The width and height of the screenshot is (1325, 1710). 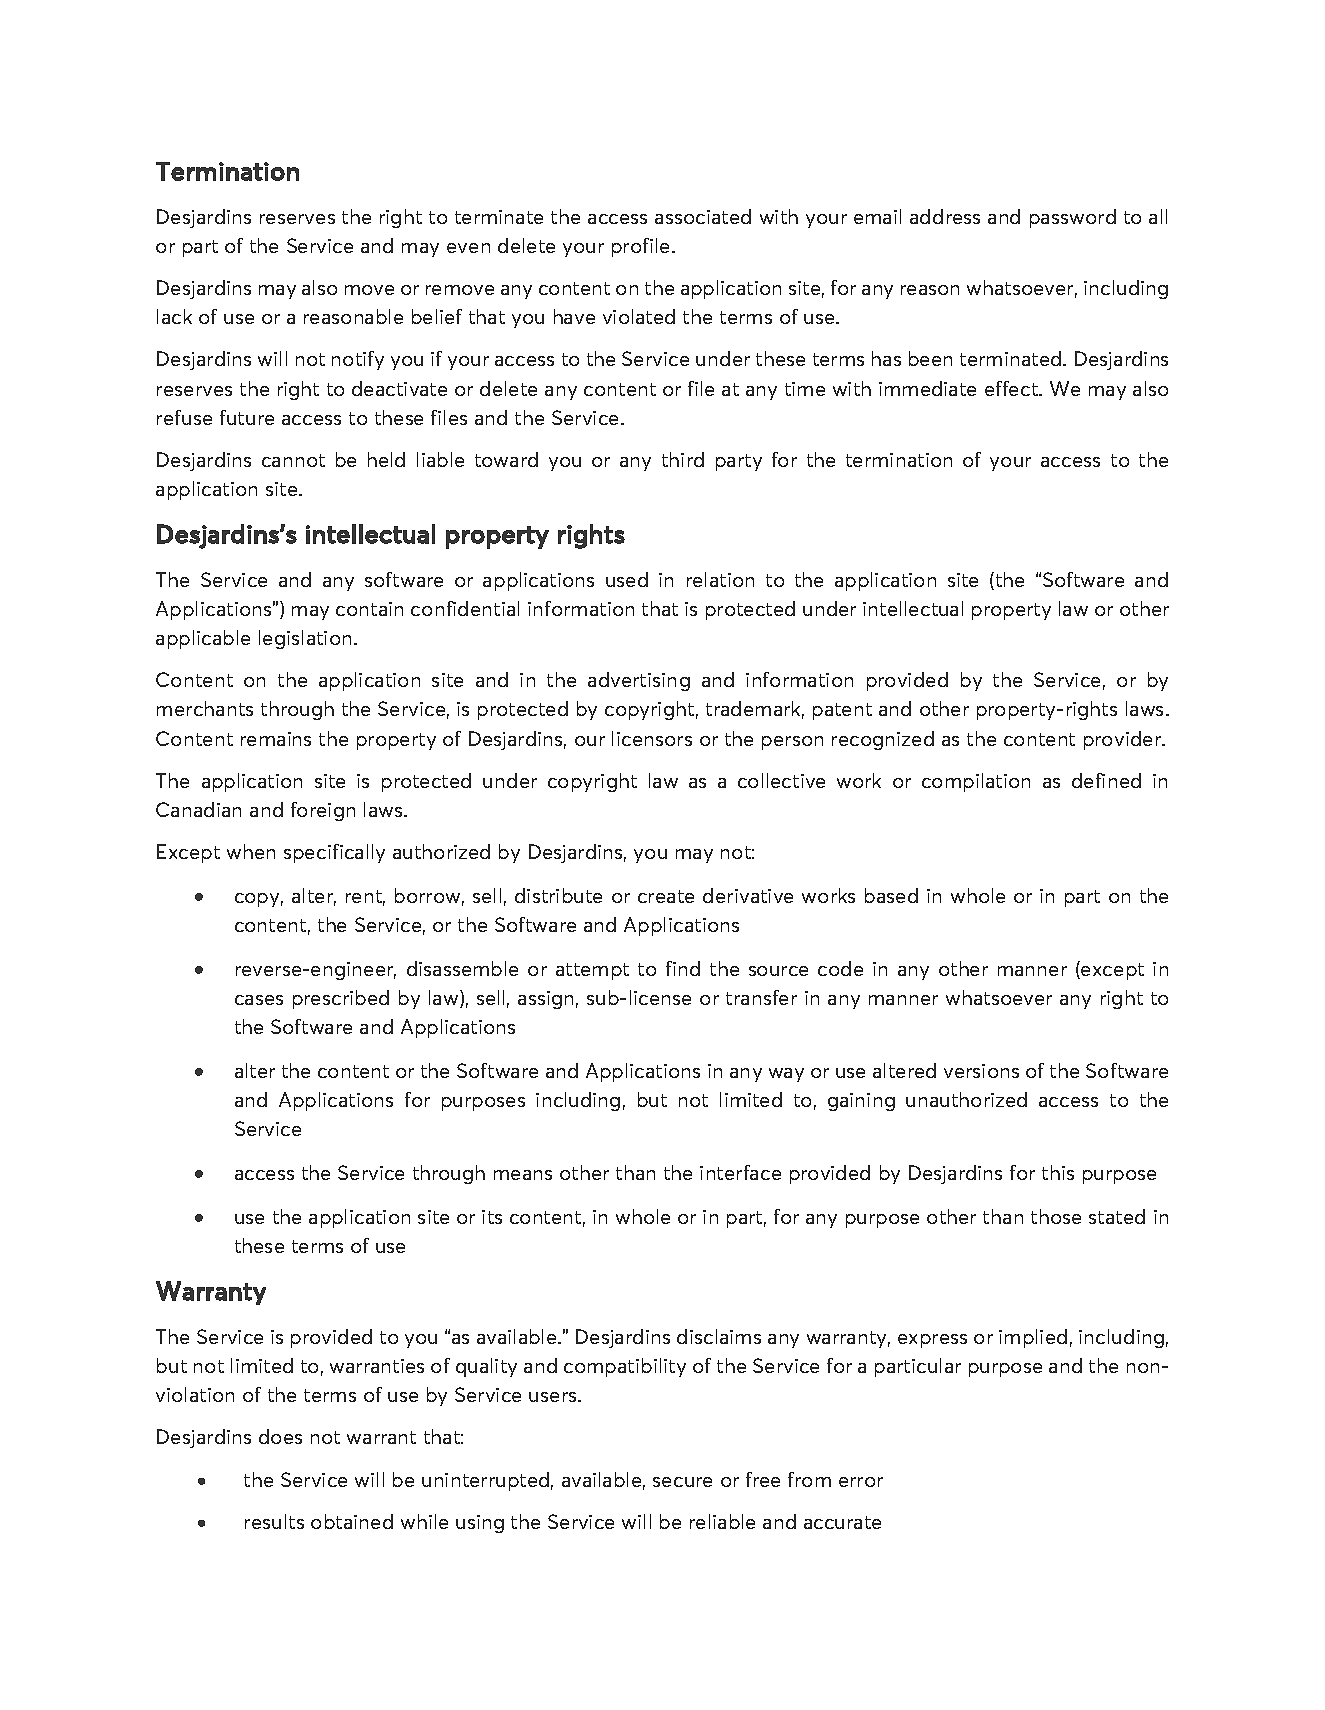 I want to click on results, so click(x=274, y=1521).
